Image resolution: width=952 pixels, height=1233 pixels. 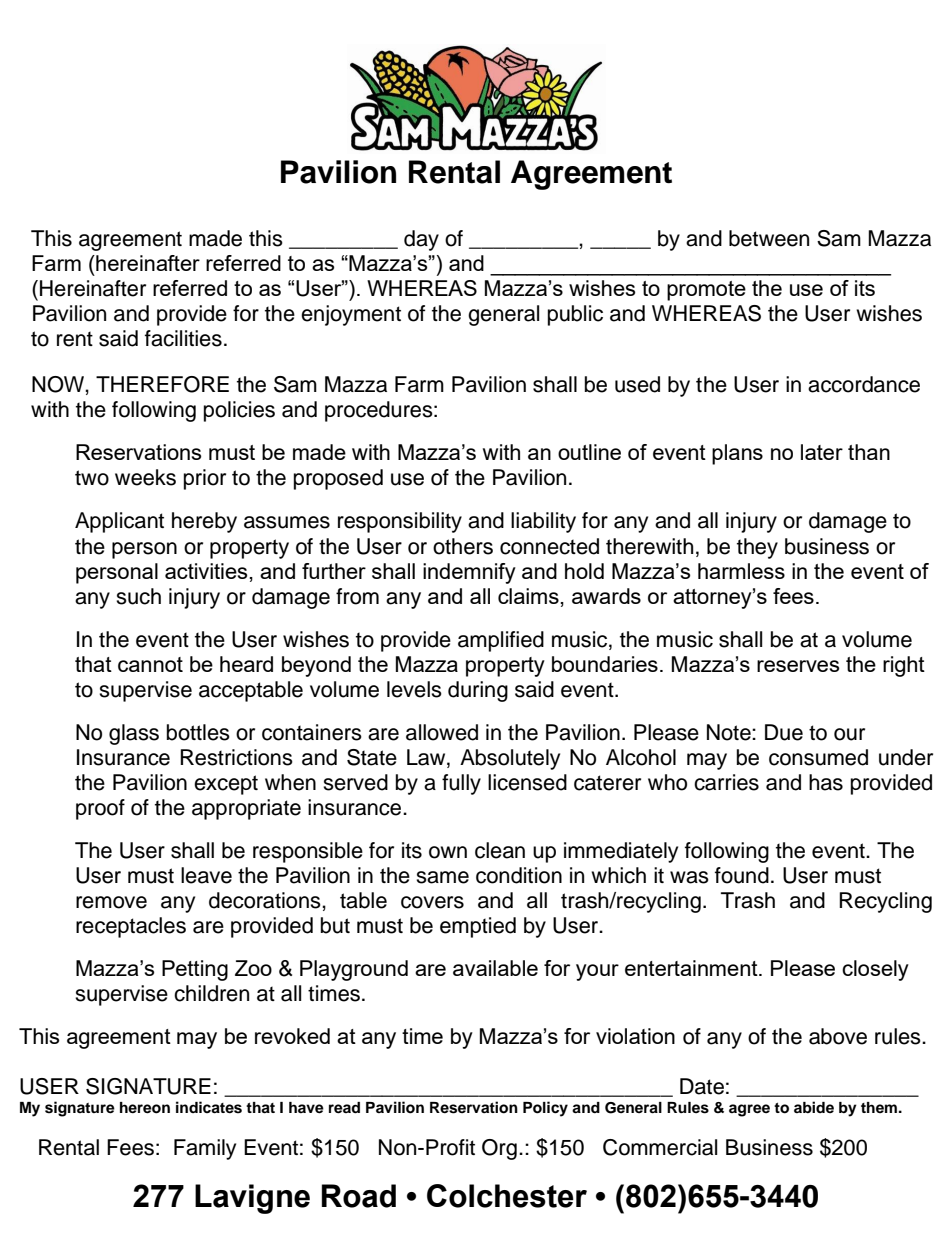 I want to click on Family, so click(x=205, y=1149).
